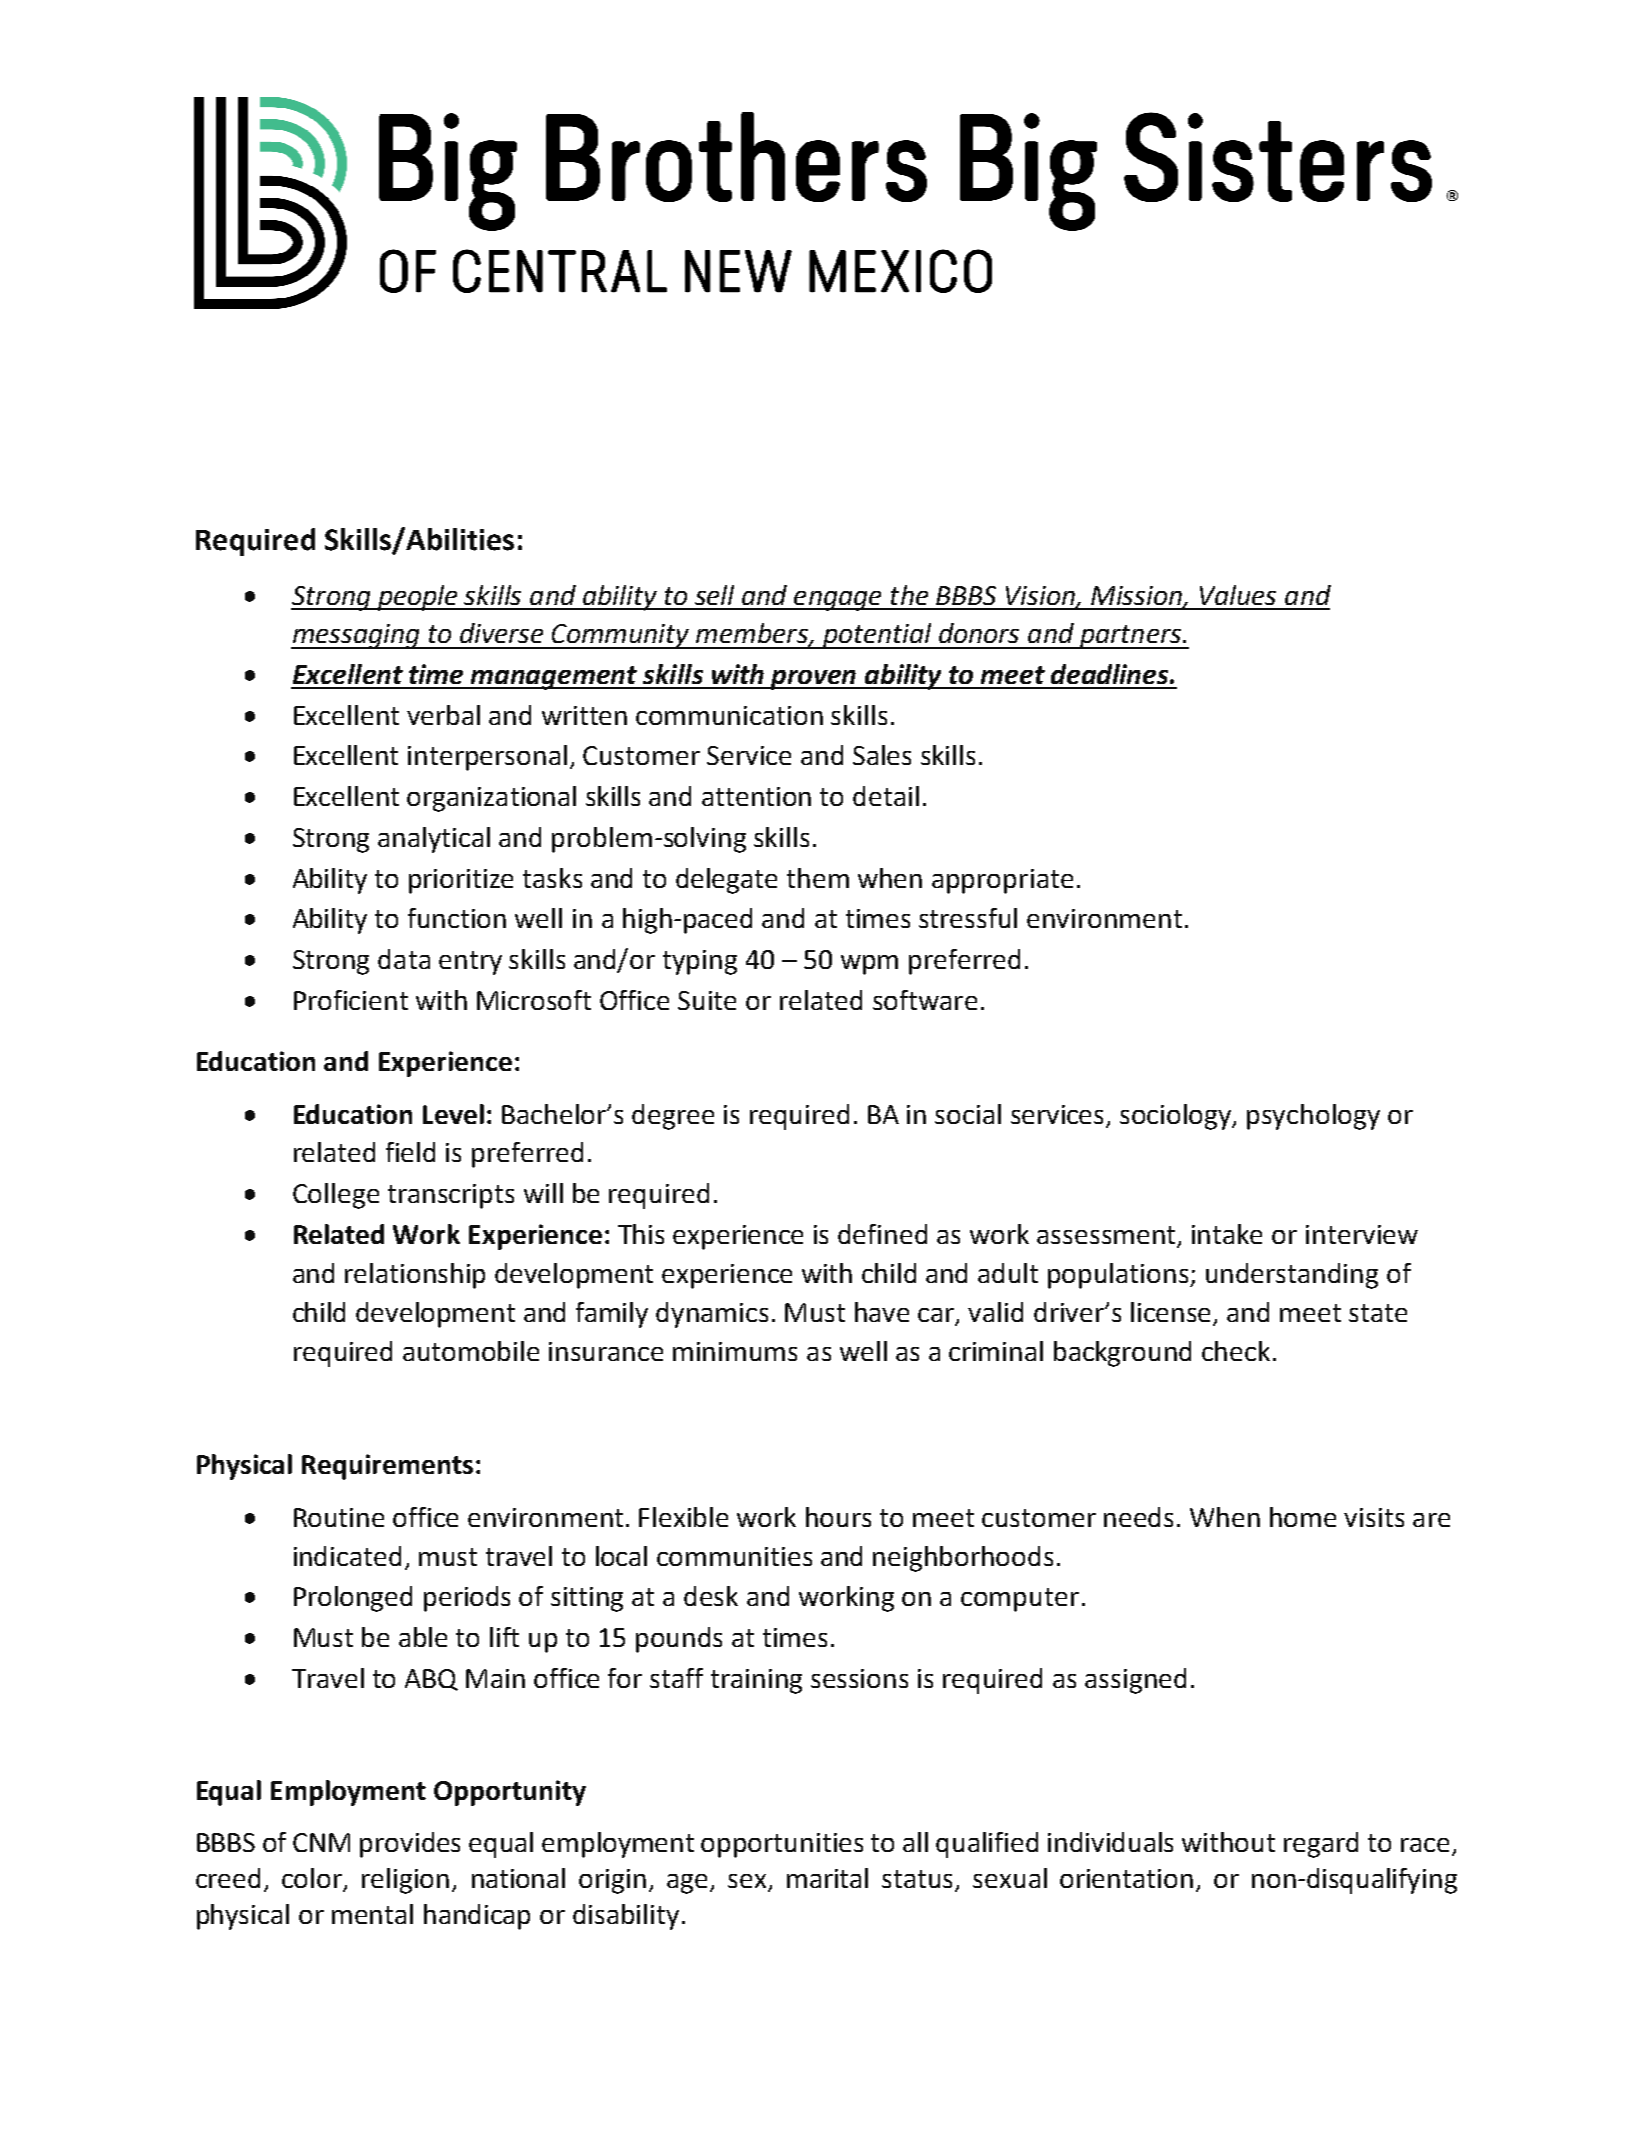 The image size is (1652, 2137). What do you see at coordinates (877, 636) in the page?
I see `potential` at bounding box center [877, 636].
